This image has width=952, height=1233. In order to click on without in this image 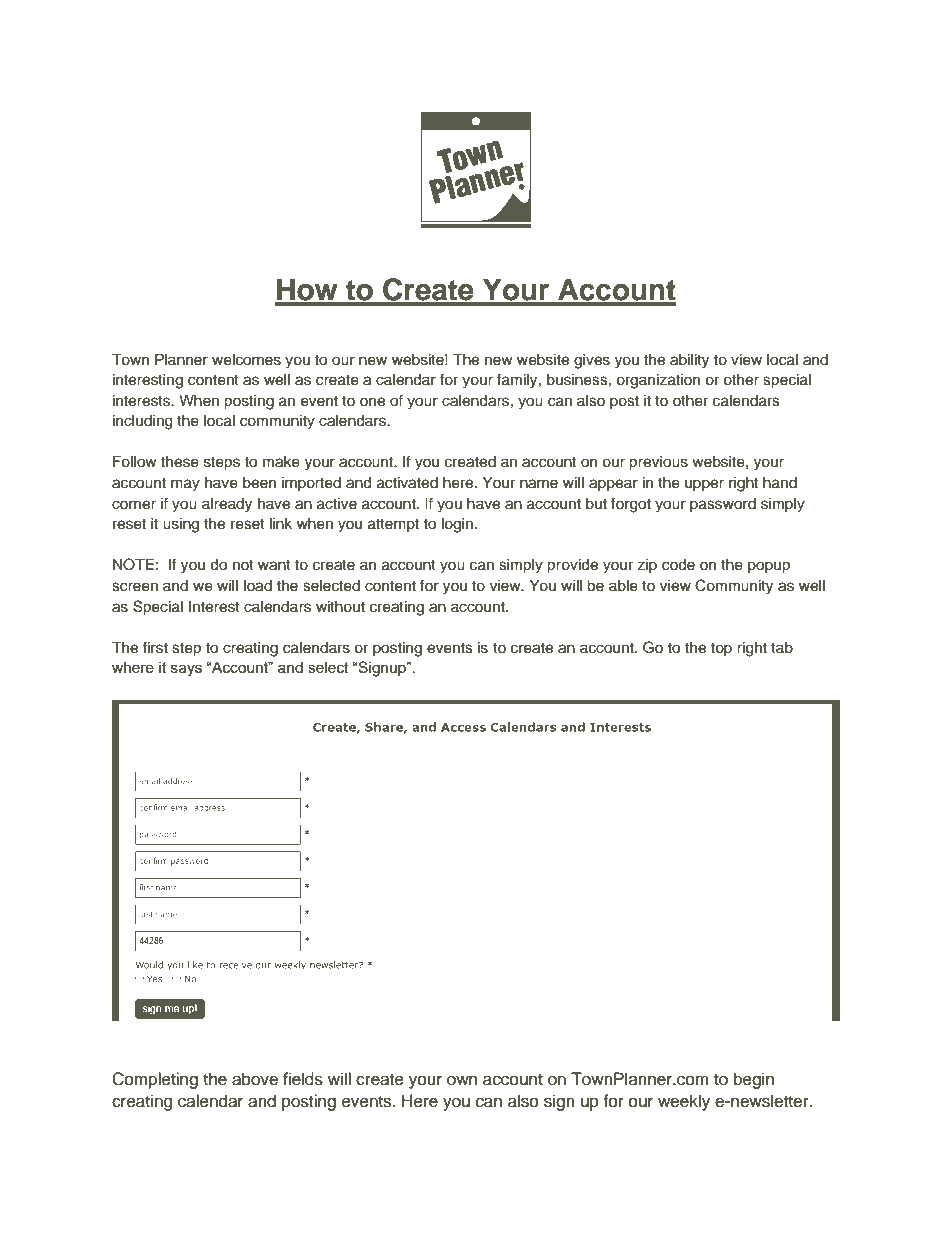, I will do `click(340, 607)`.
